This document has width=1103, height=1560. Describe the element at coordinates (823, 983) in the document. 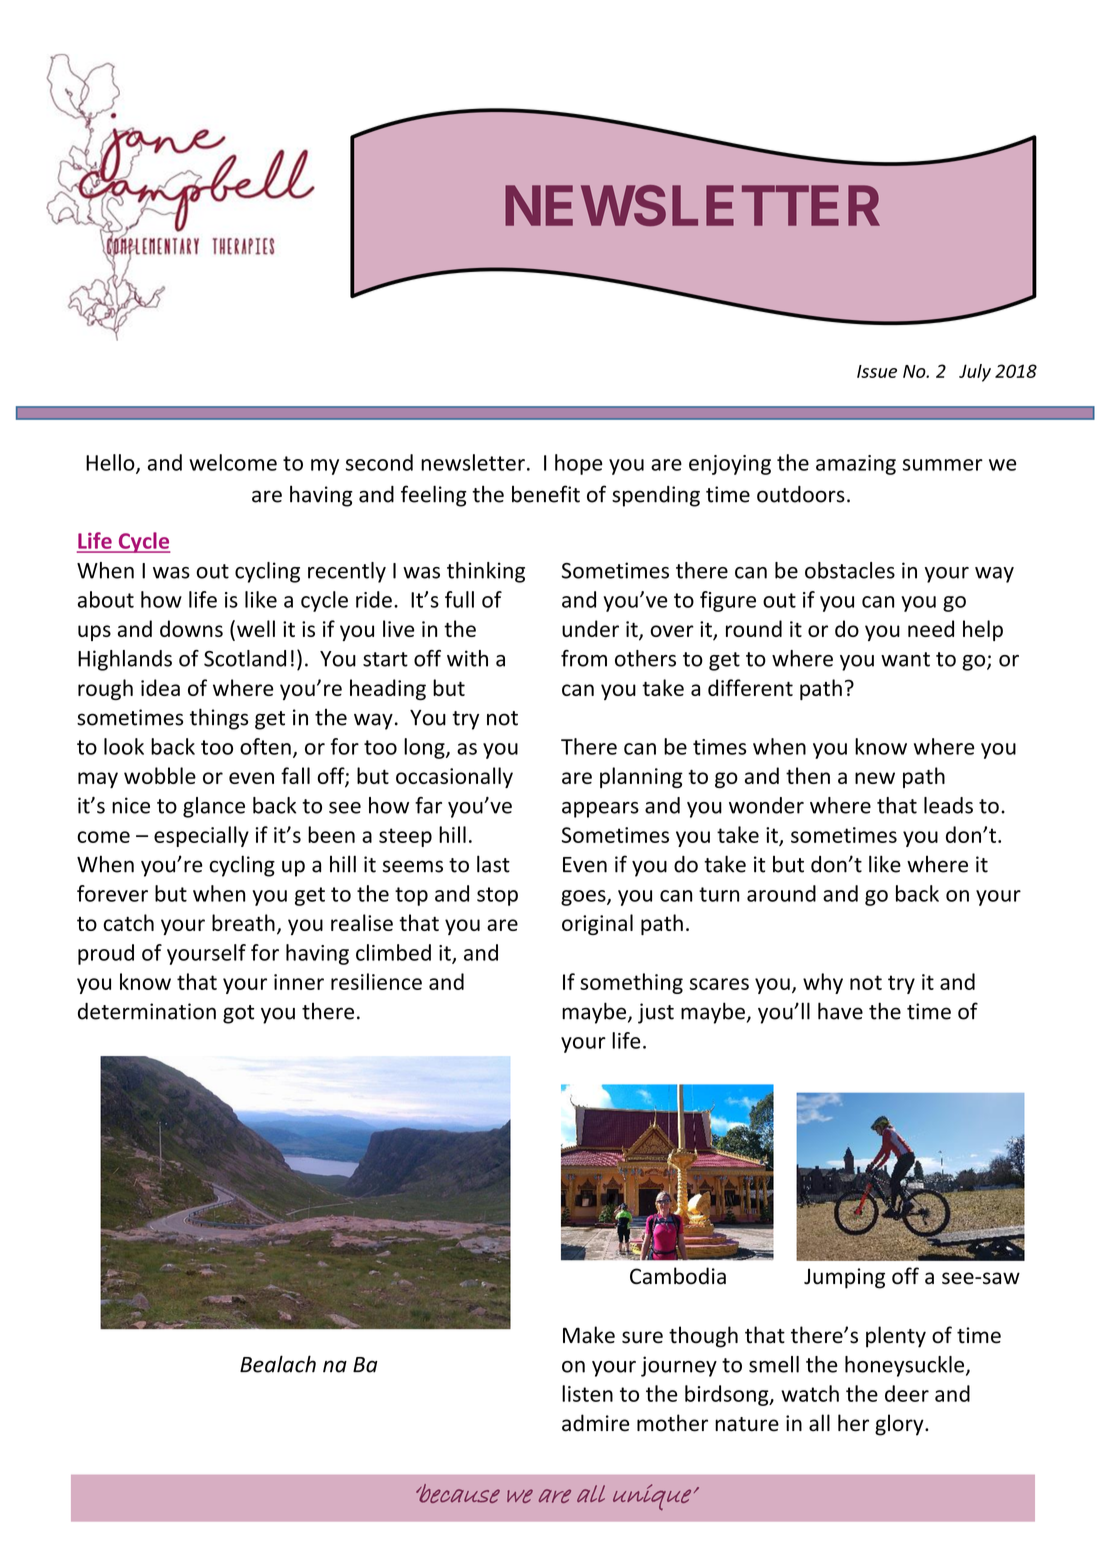

I see `why` at that location.
